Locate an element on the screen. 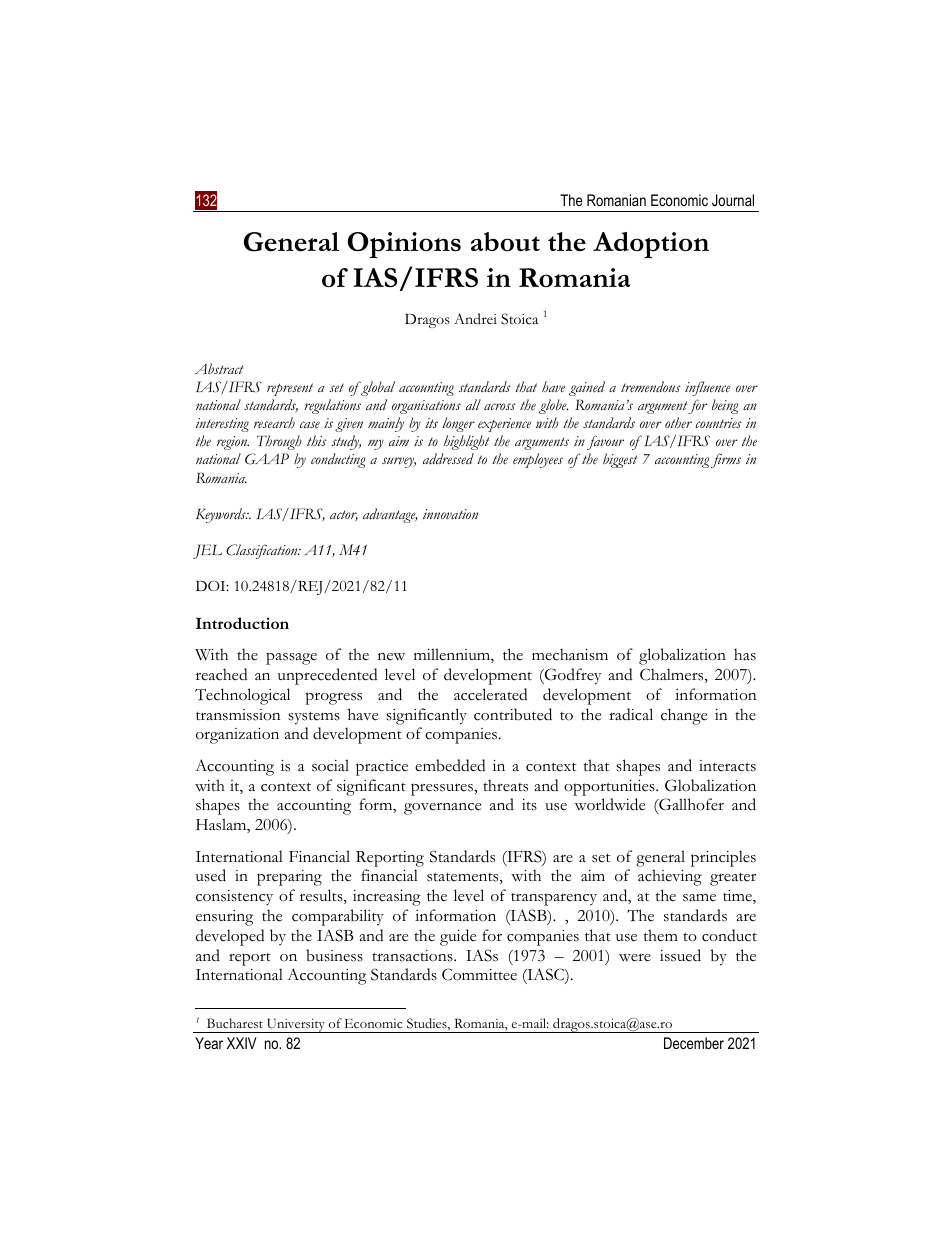 The image size is (952, 1233). preparing is located at coordinates (289, 878).
